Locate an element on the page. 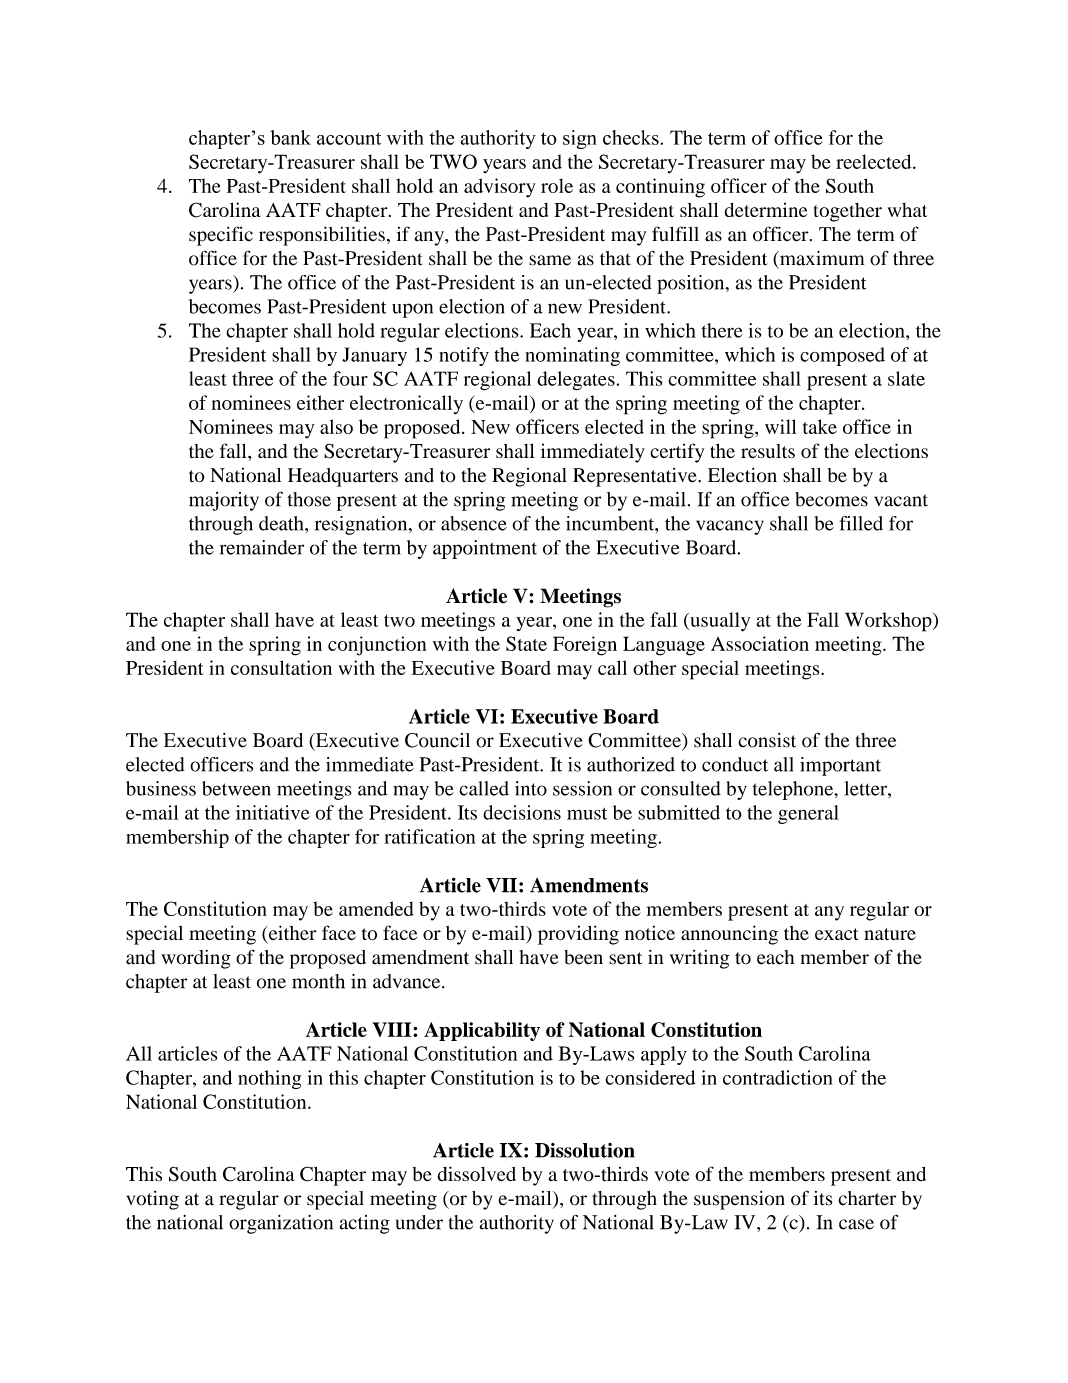  wording is located at coordinates (196, 959).
